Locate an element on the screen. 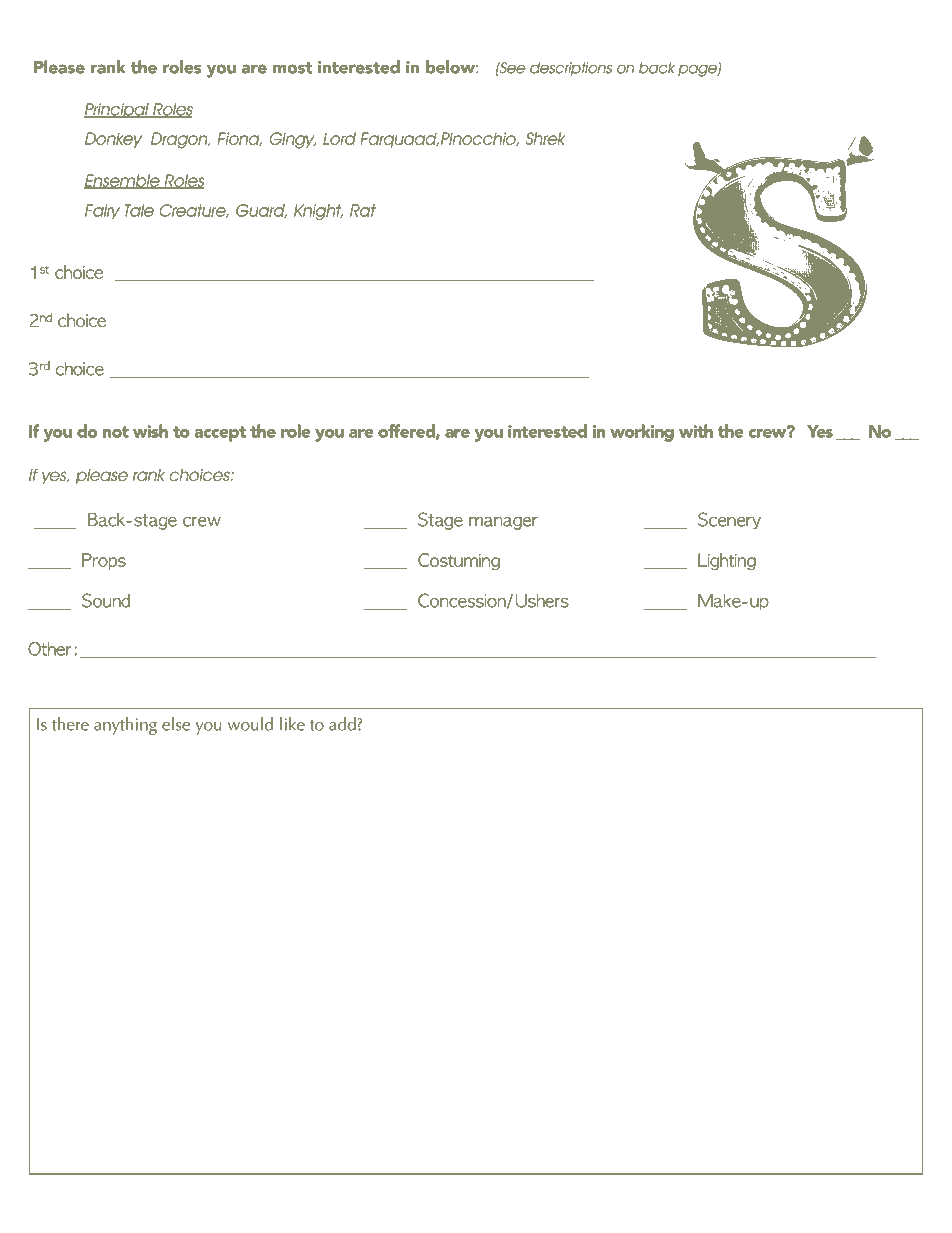 The image size is (952, 1233). Rat is located at coordinates (363, 210).
